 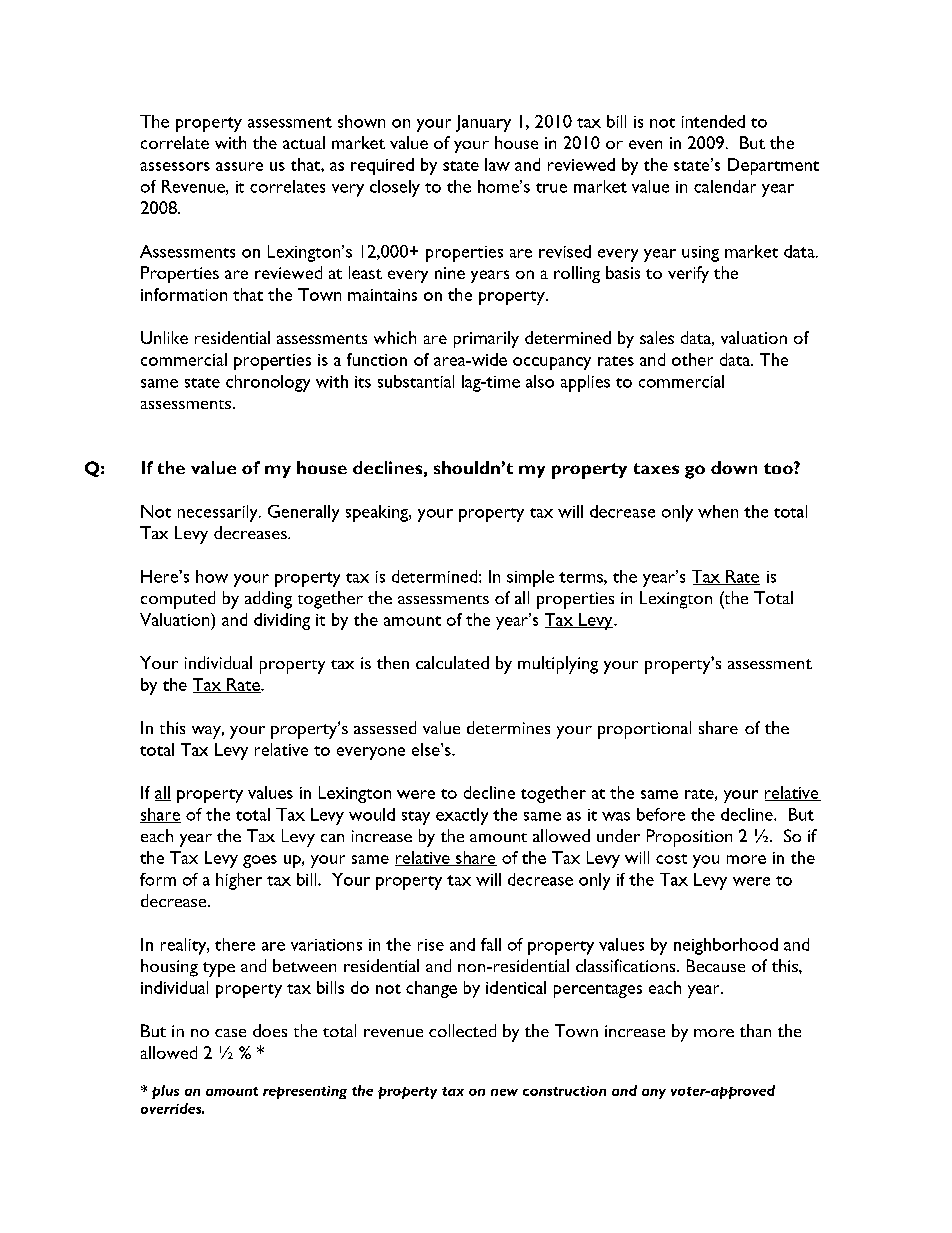 I want to click on simple, so click(x=530, y=578).
